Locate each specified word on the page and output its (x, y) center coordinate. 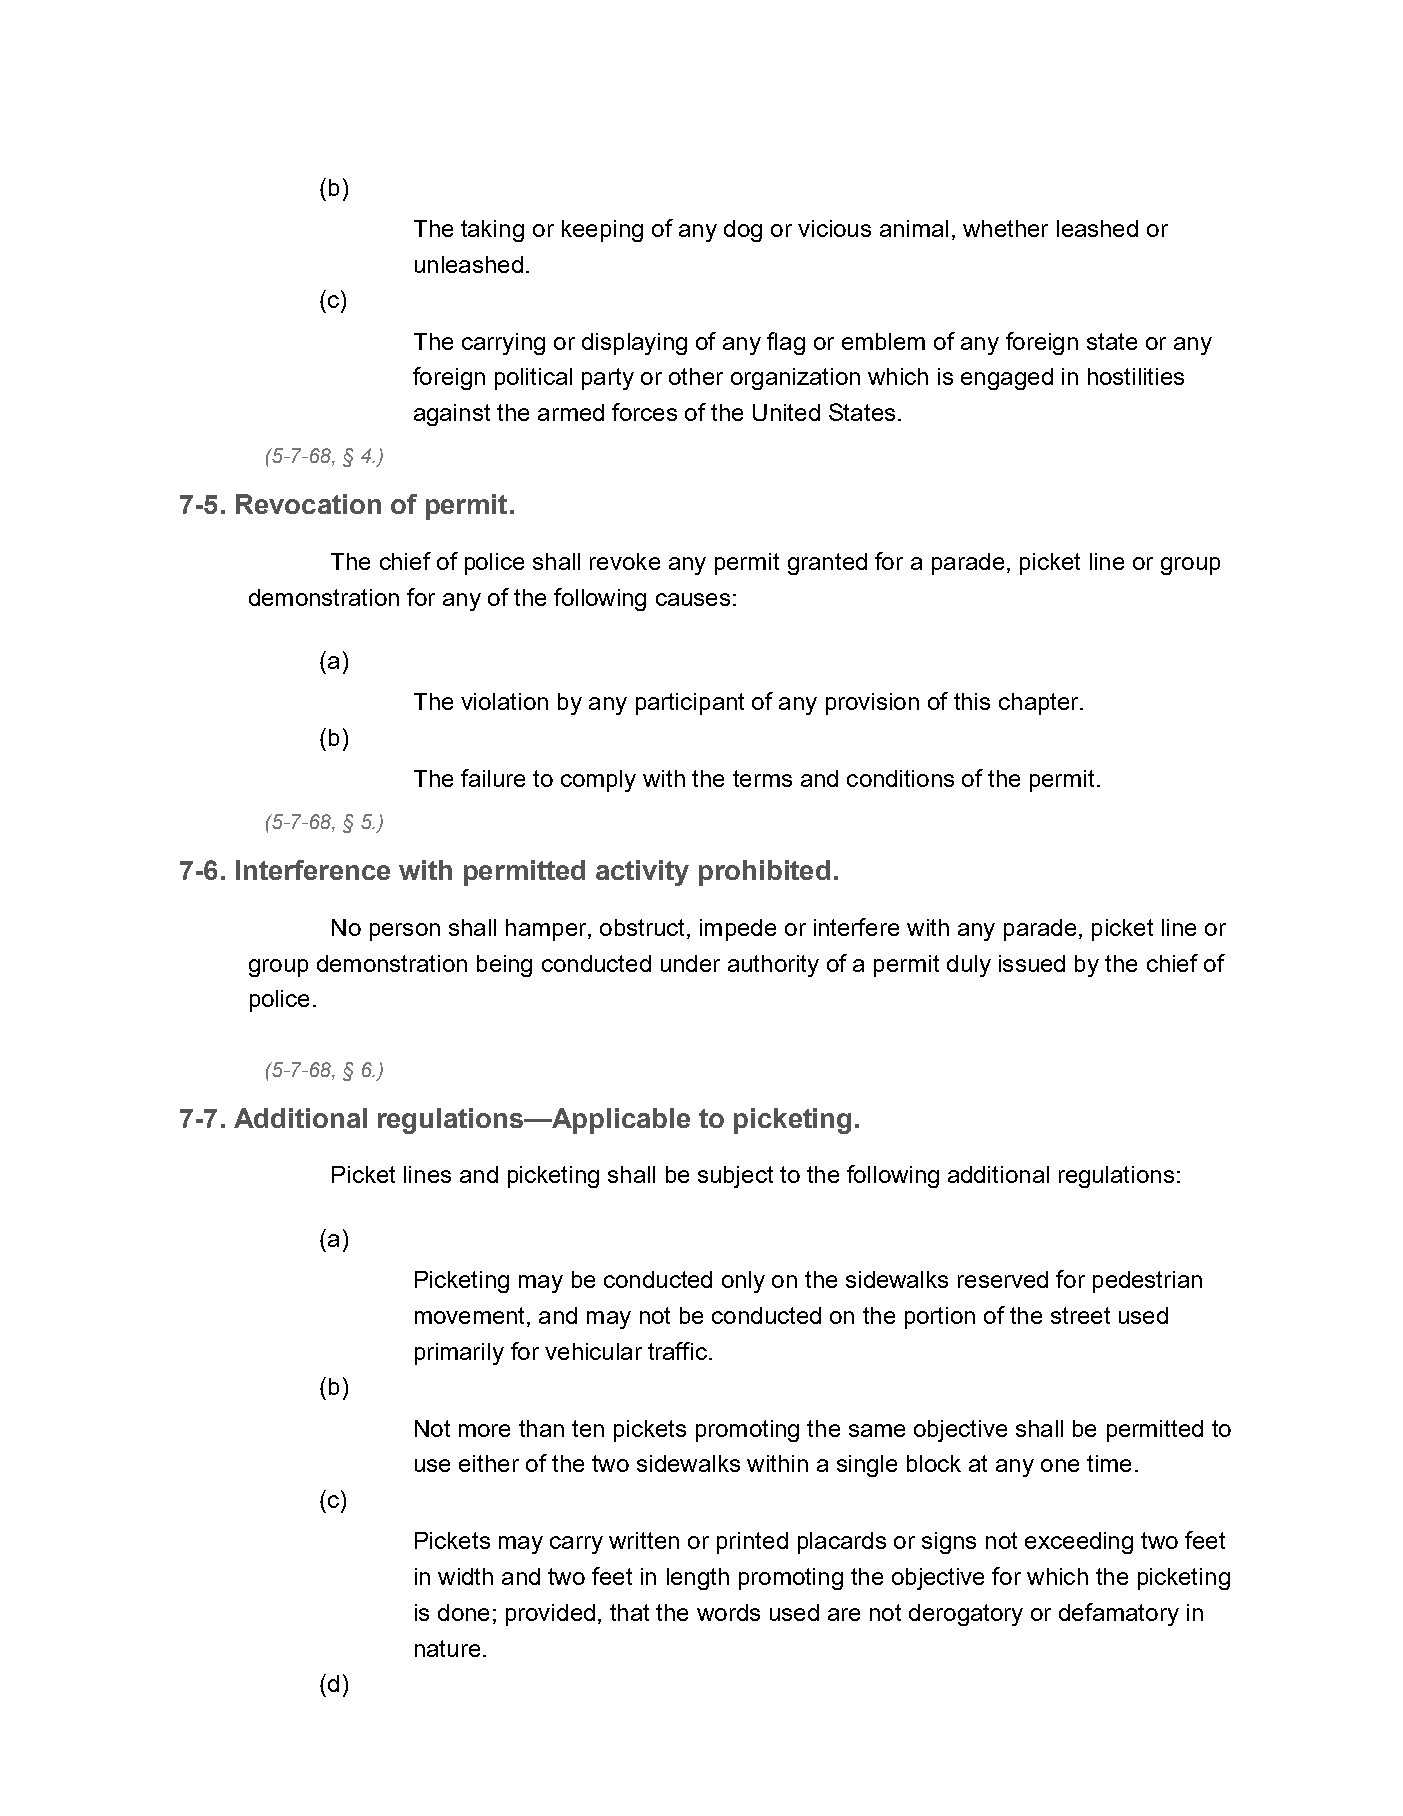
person (405, 932)
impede (738, 930)
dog (743, 231)
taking (492, 231)
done (463, 1612)
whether (1005, 228)
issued (1032, 963)
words (728, 1612)
